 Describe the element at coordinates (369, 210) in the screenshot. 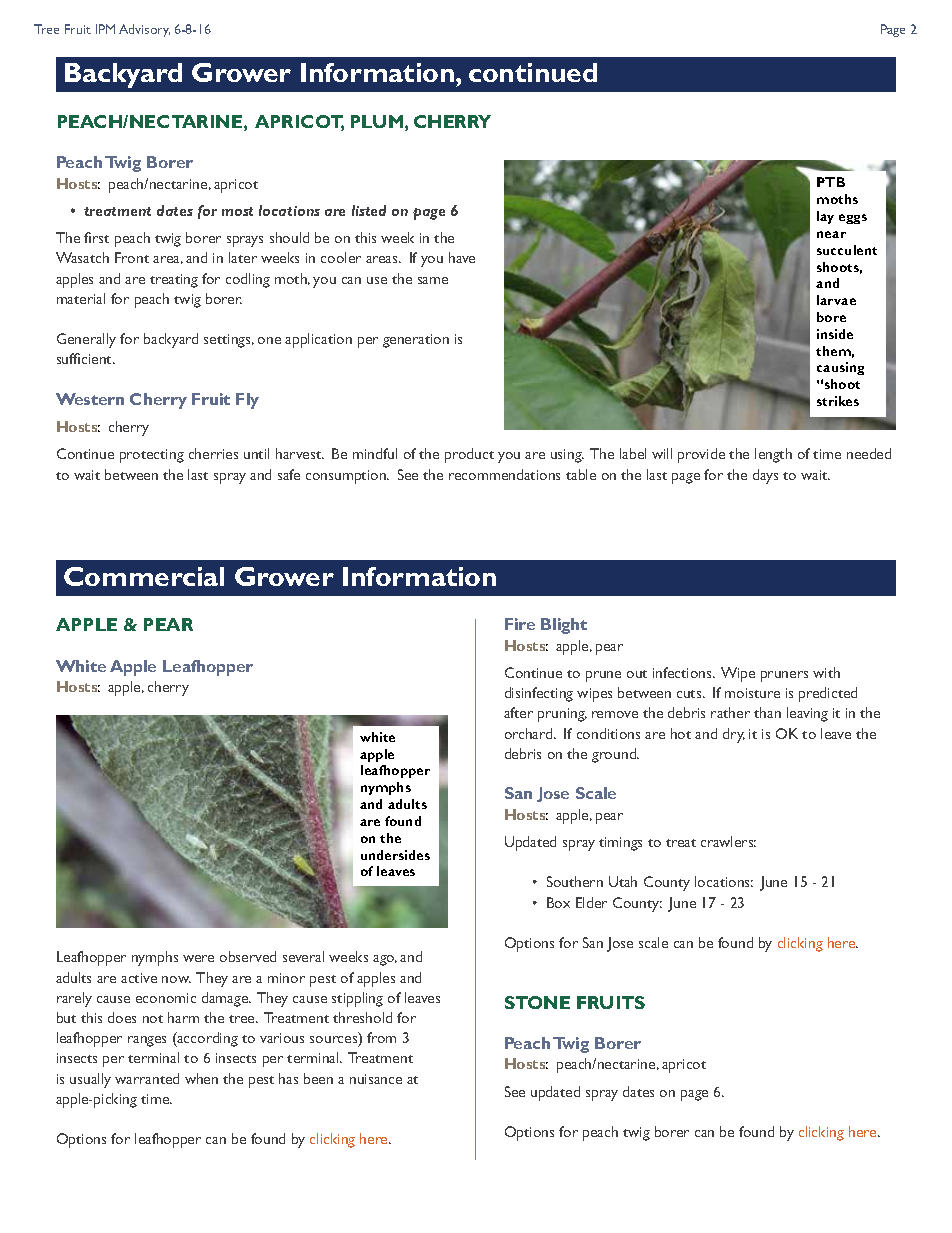

I see `listed` at that location.
